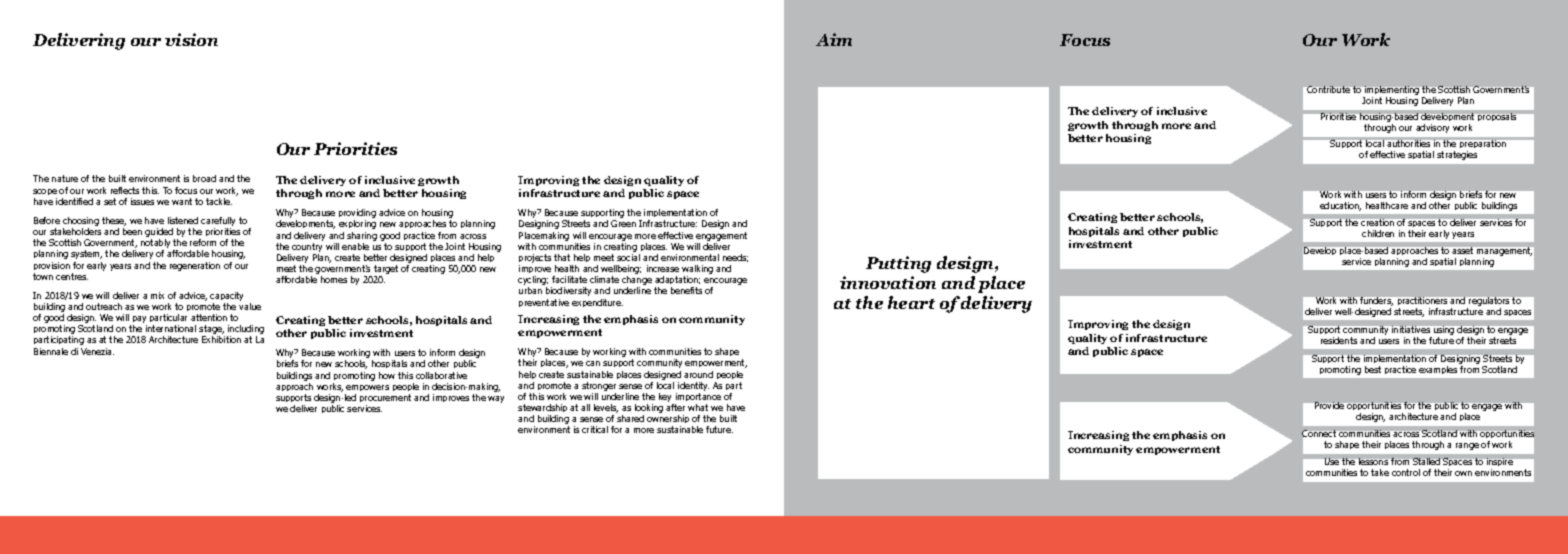  What do you see at coordinates (735, 258) in the screenshot?
I see `needs` at bounding box center [735, 258].
